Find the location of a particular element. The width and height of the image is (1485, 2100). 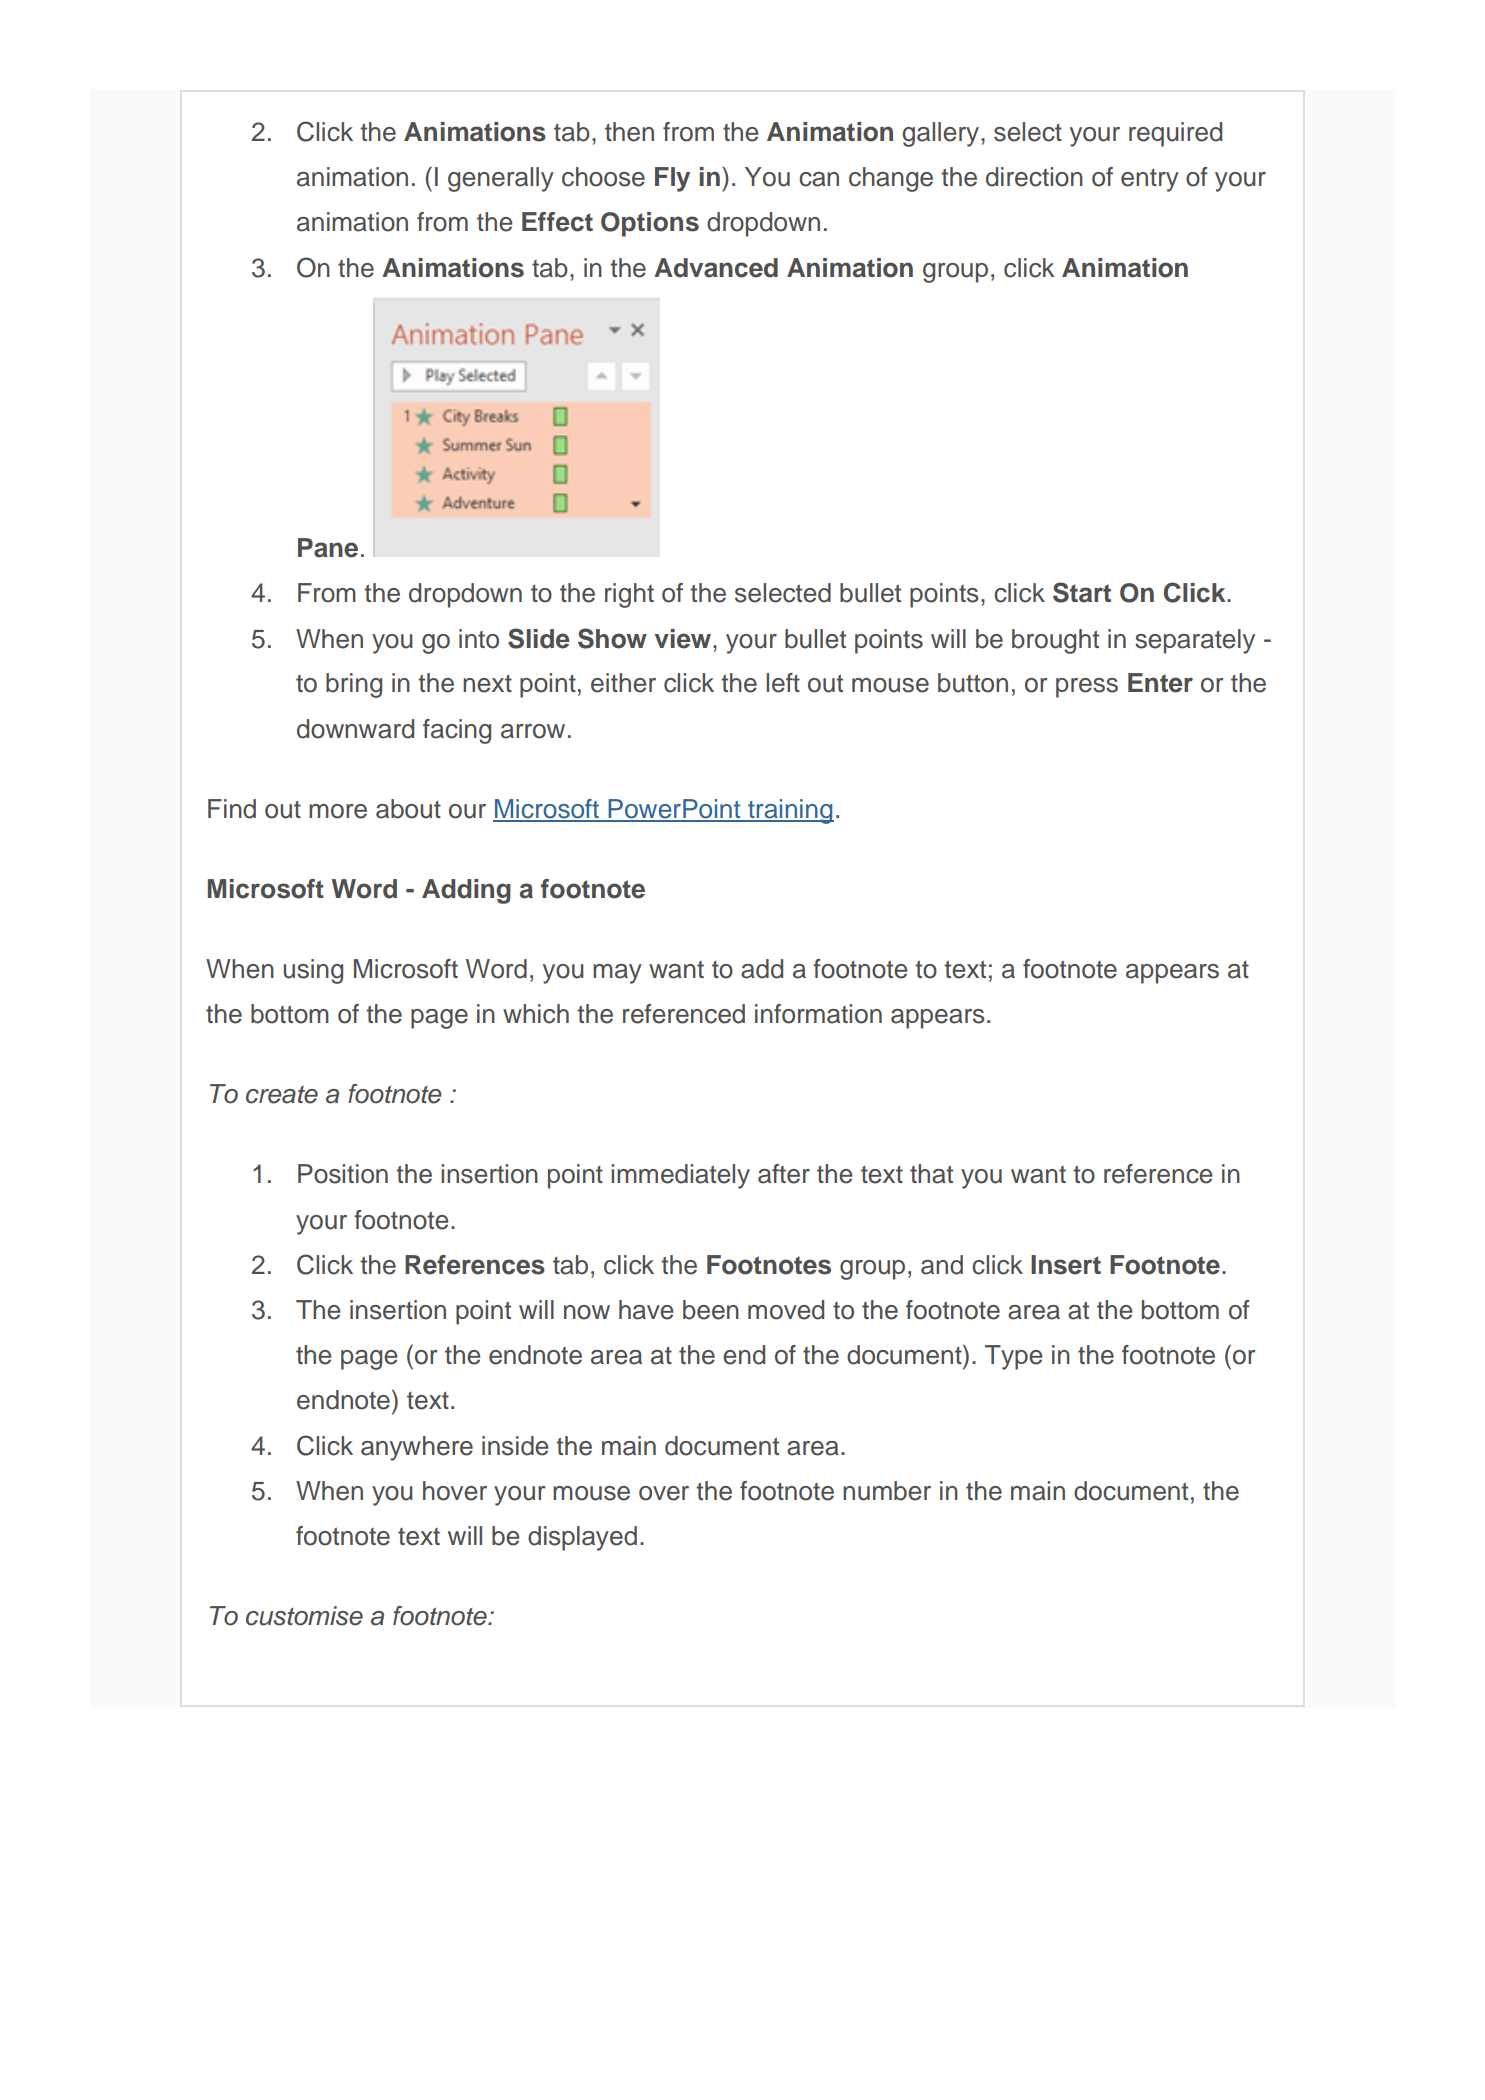

press is located at coordinates (1087, 688).
